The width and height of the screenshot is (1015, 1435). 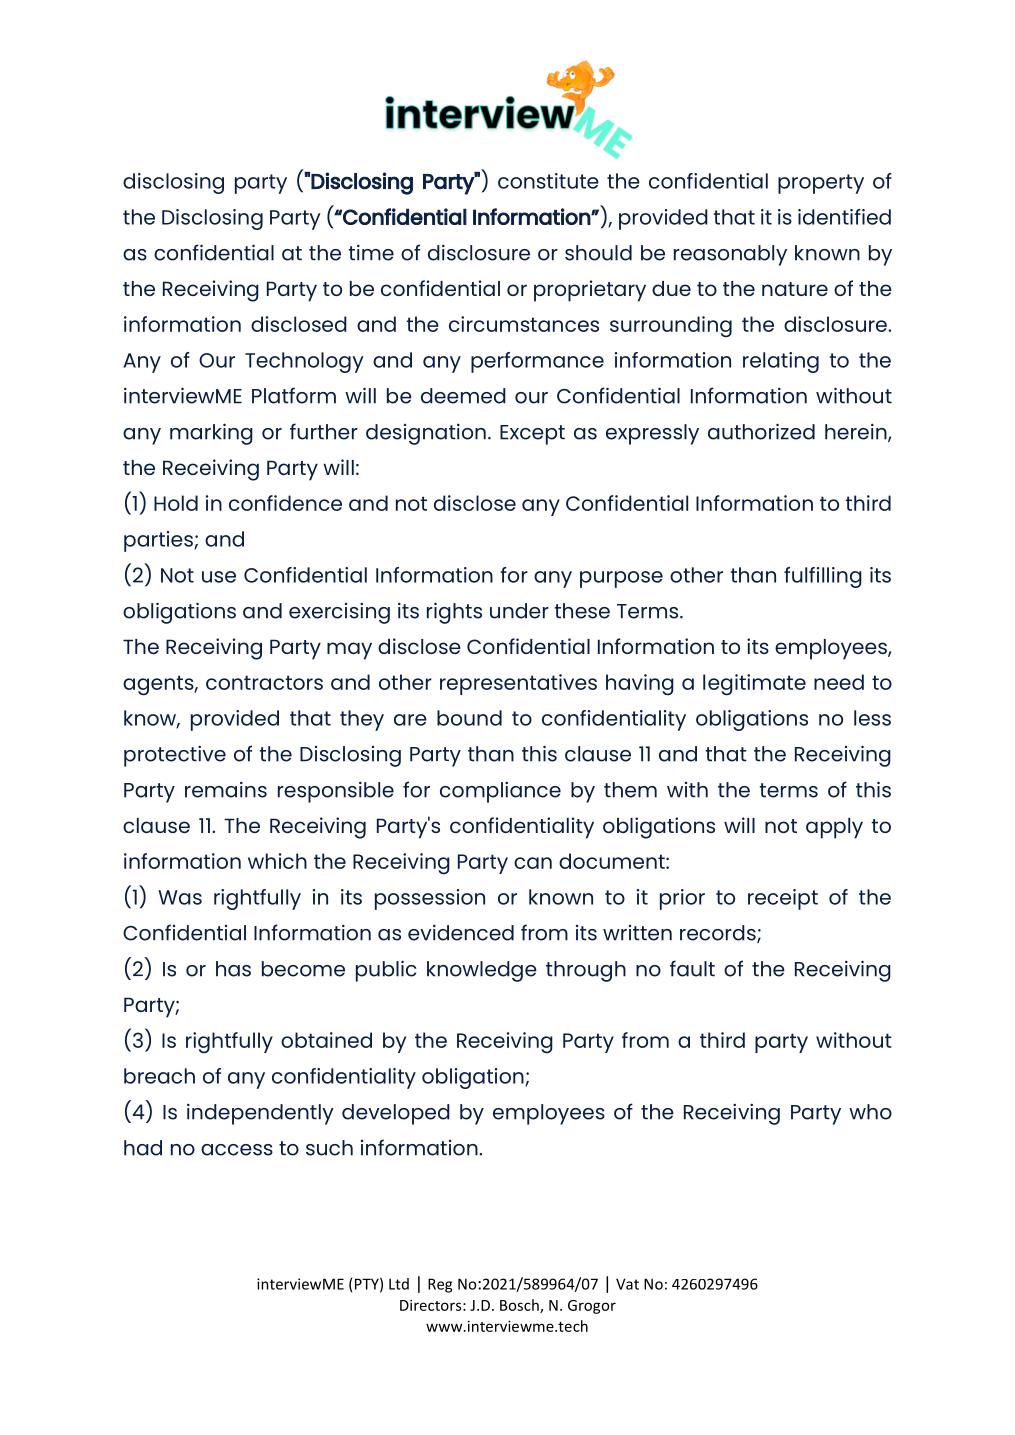 What do you see at coordinates (371, 252) in the screenshot?
I see `time` at bounding box center [371, 252].
